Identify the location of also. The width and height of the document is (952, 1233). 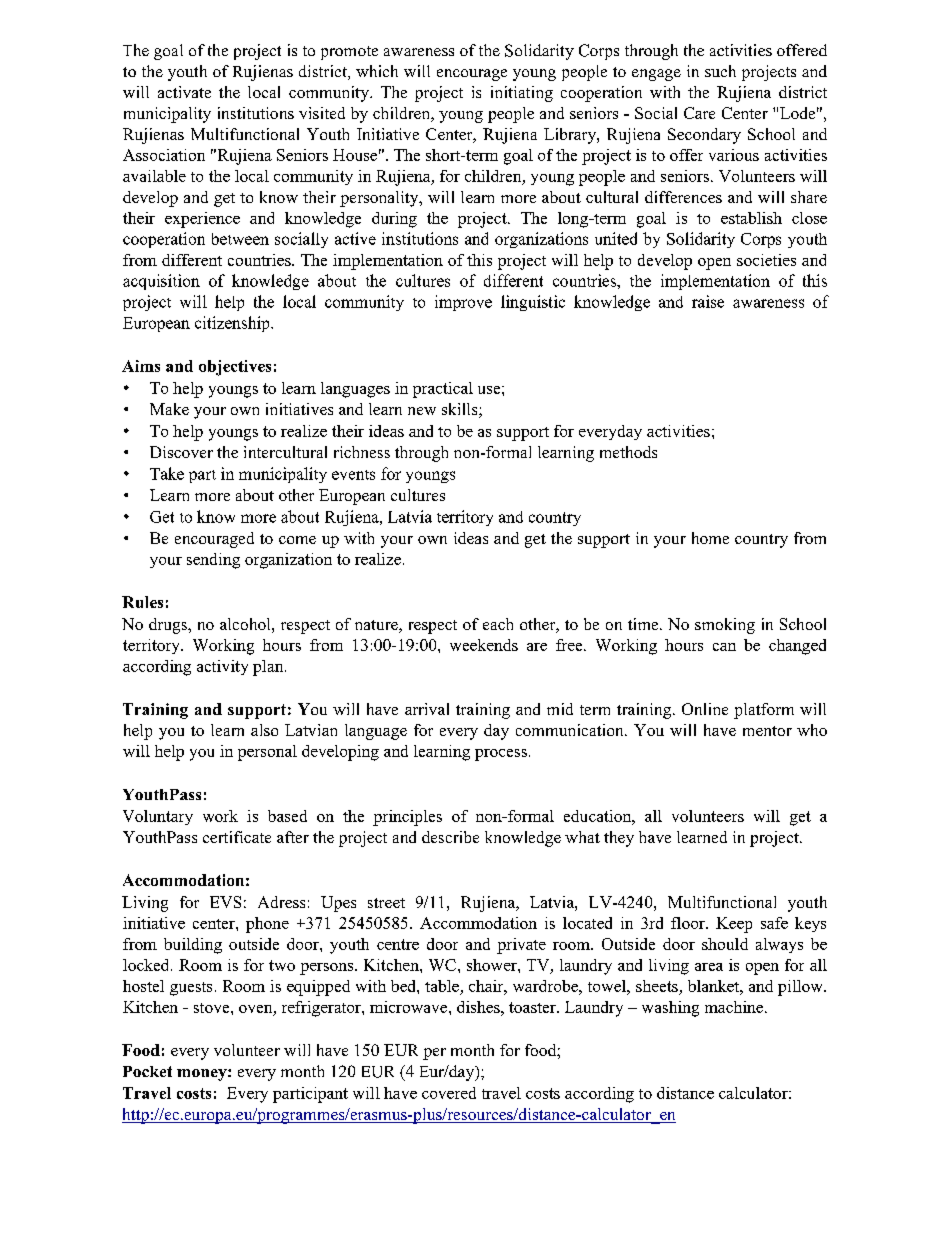
(264, 730).
